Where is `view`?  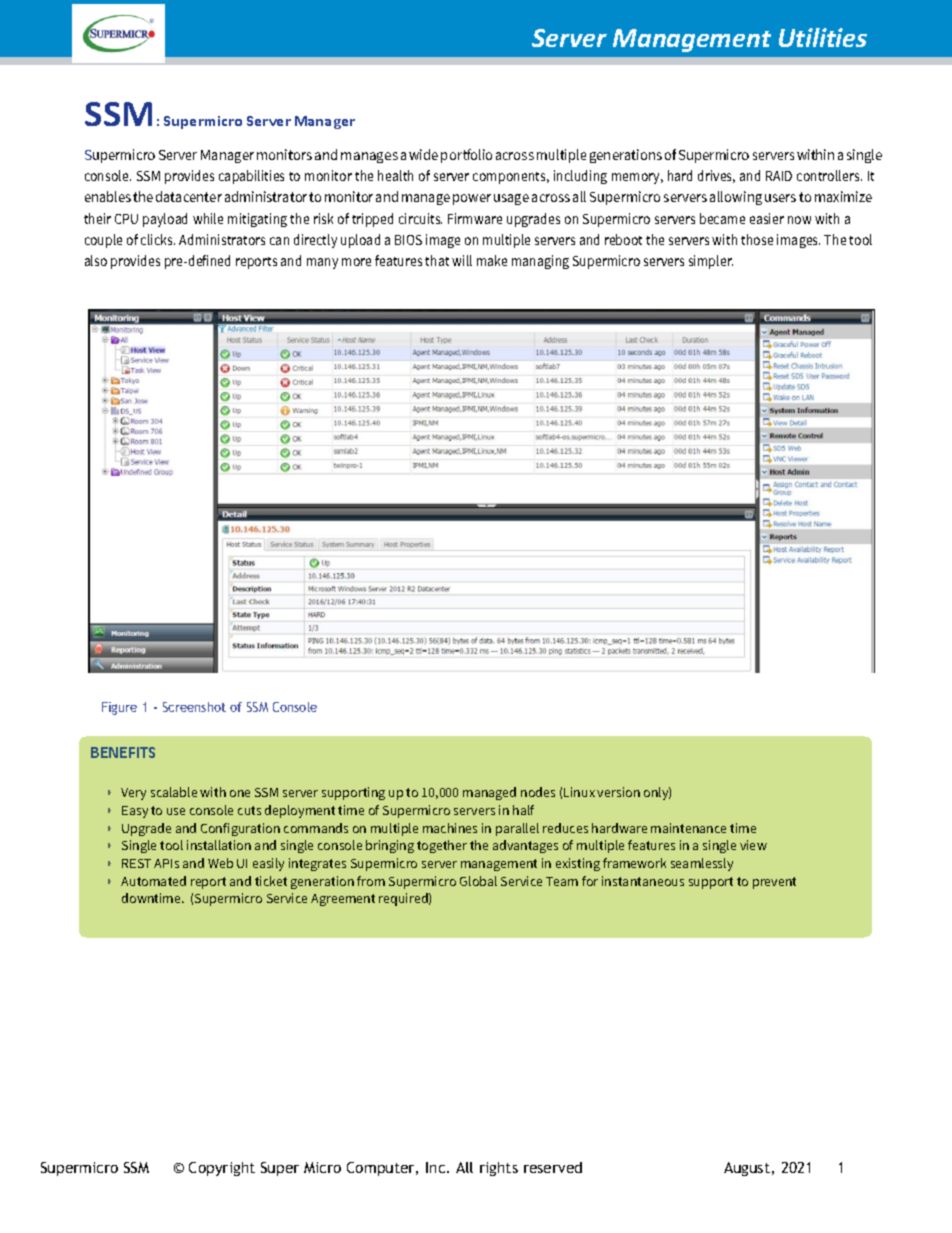 view is located at coordinates (753, 845).
